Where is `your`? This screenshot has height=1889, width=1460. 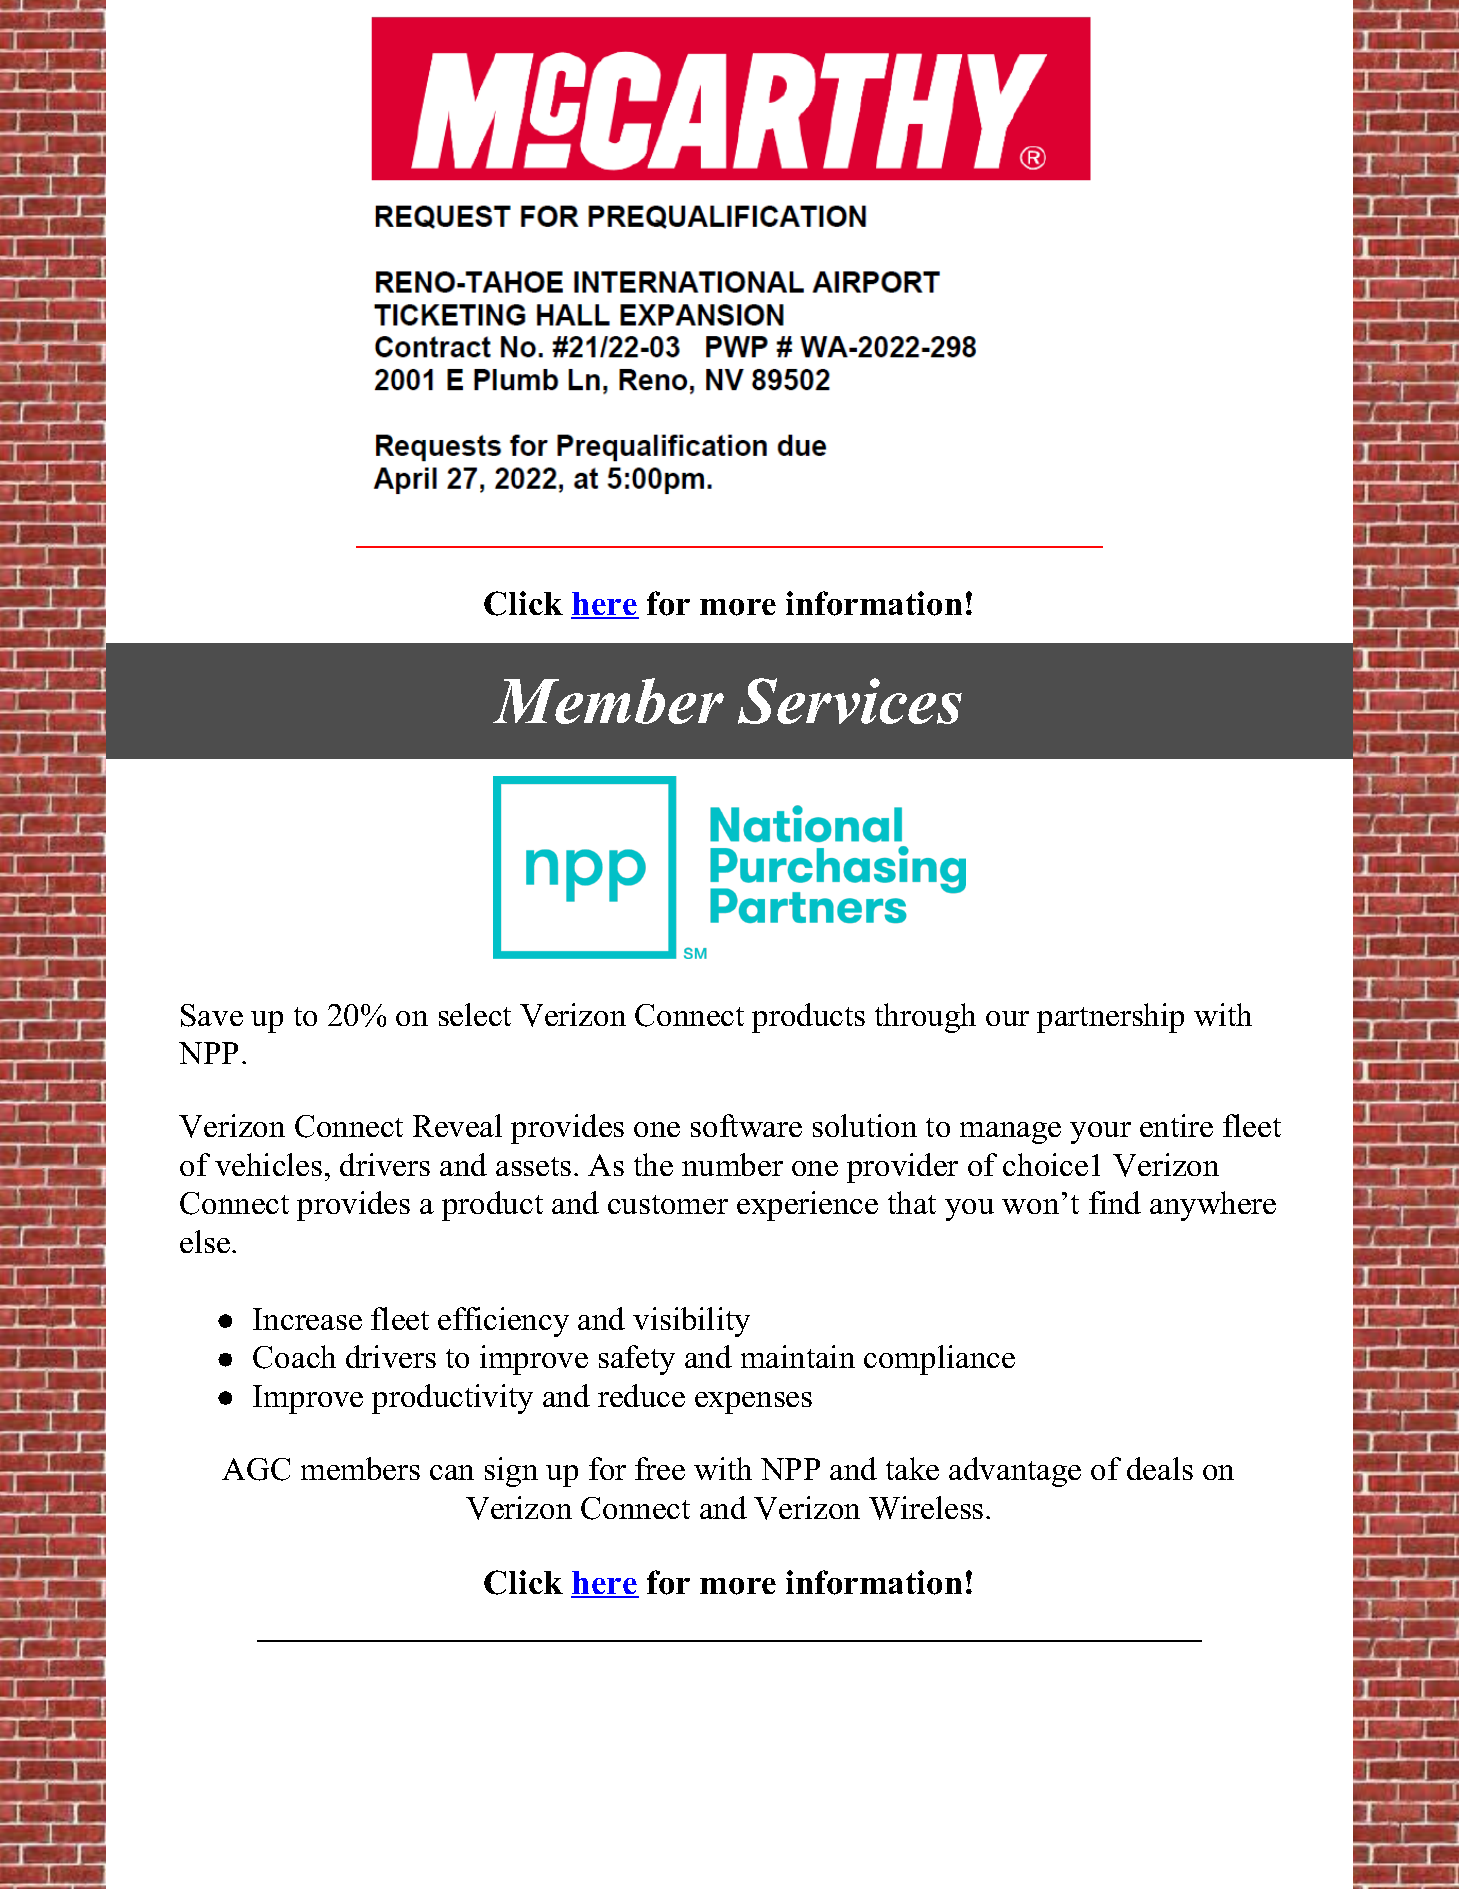 your is located at coordinates (1100, 1133).
